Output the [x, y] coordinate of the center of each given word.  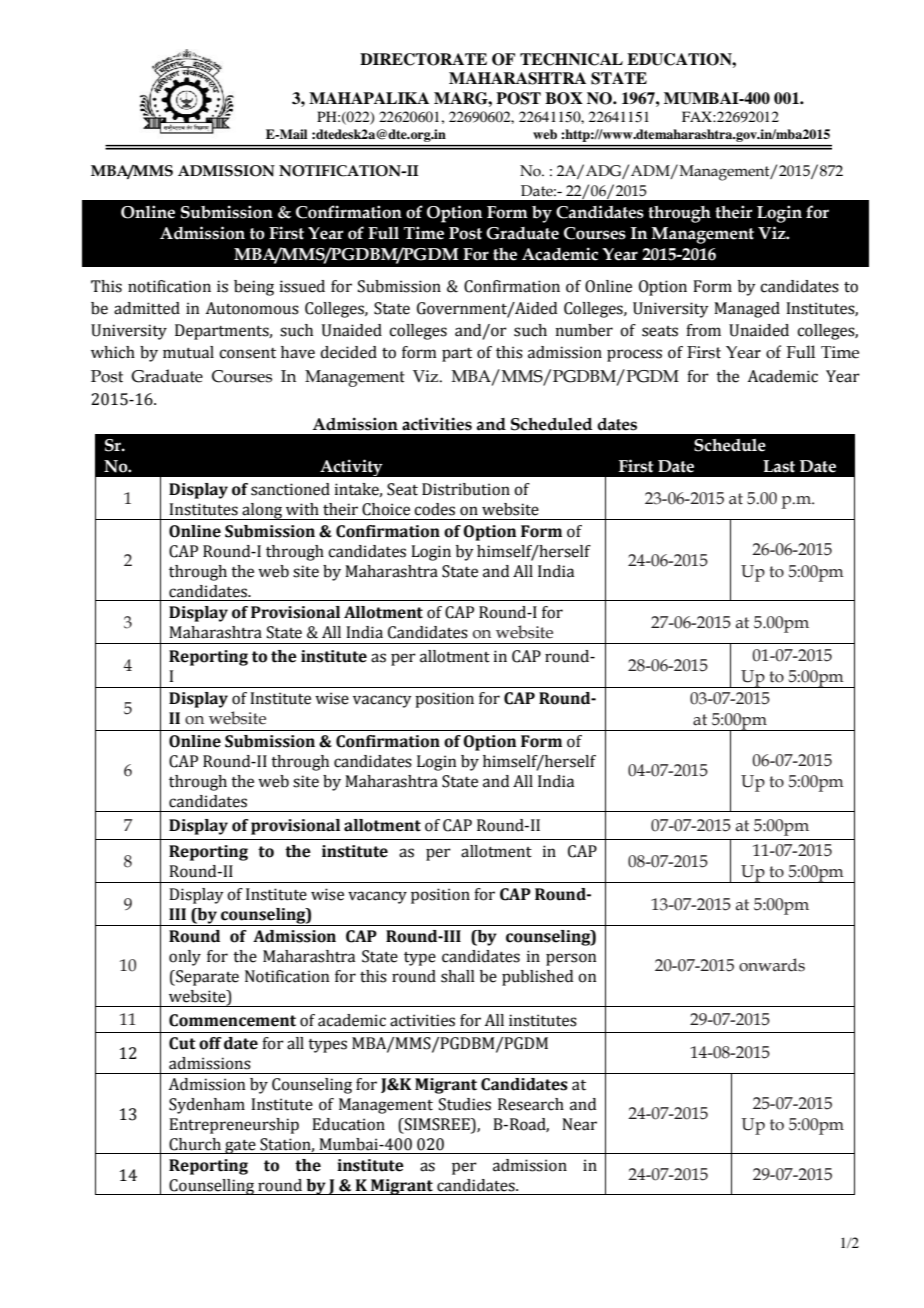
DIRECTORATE [423, 59]
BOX [564, 98]
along [262, 511]
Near [579, 1124]
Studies [465, 1104]
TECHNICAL [571, 59]
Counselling [212, 1187]
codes [434, 509]
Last [779, 466]
